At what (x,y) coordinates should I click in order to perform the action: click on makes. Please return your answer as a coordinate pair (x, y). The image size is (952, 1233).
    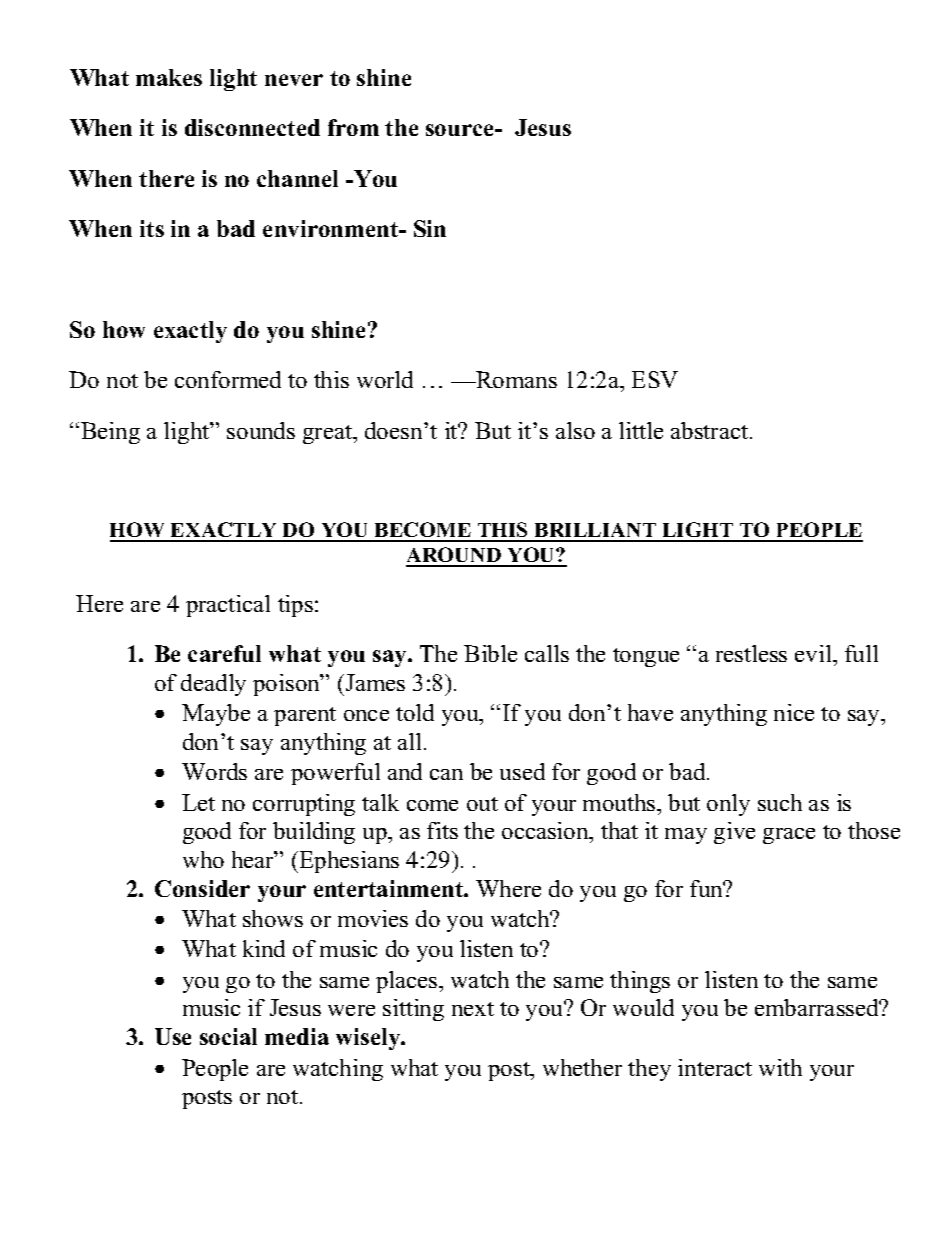
    Looking at the image, I should click on (169, 77).
